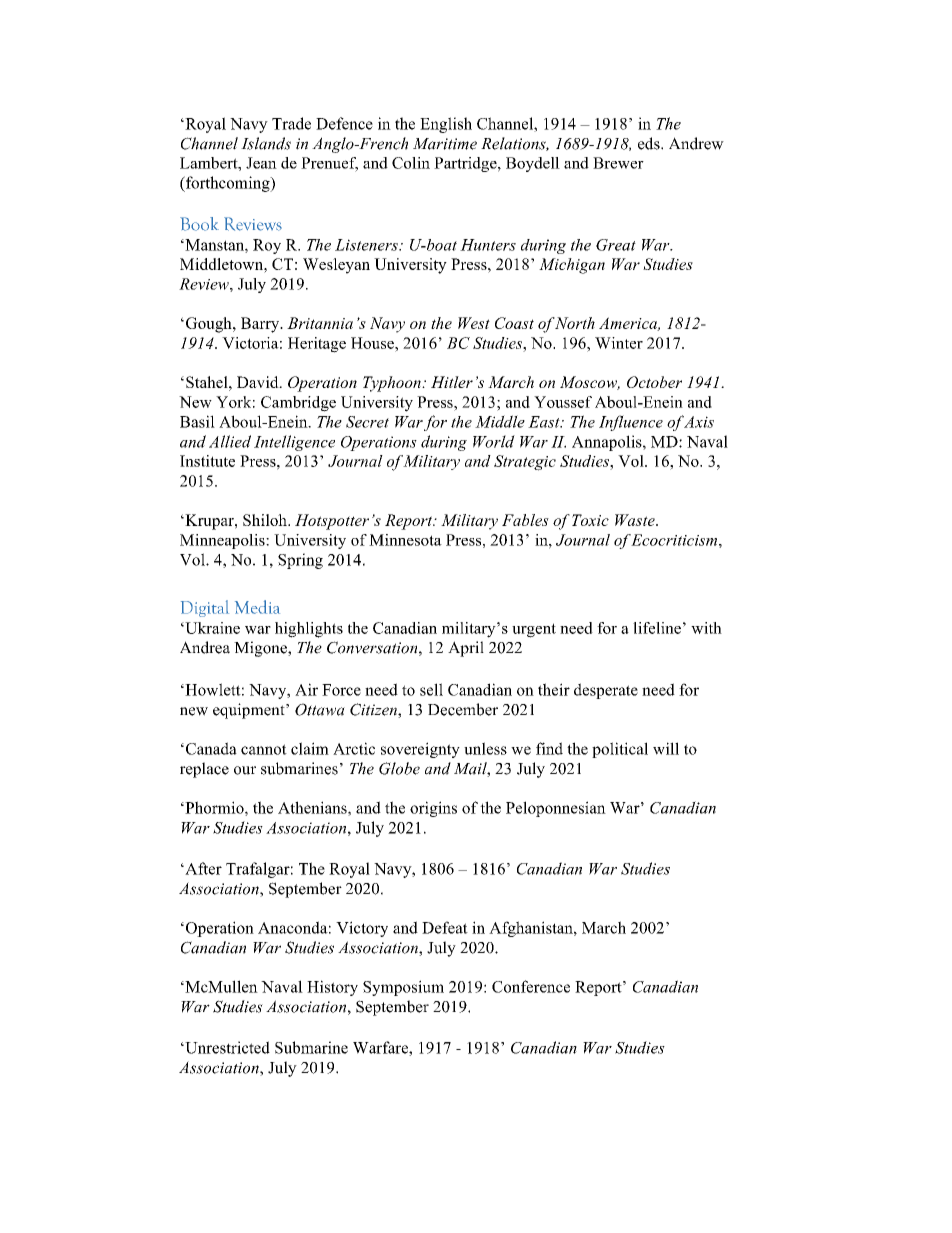 The height and width of the screenshot is (1233, 952). What do you see at coordinates (445, 144) in the screenshot?
I see `Maritime` at bounding box center [445, 144].
